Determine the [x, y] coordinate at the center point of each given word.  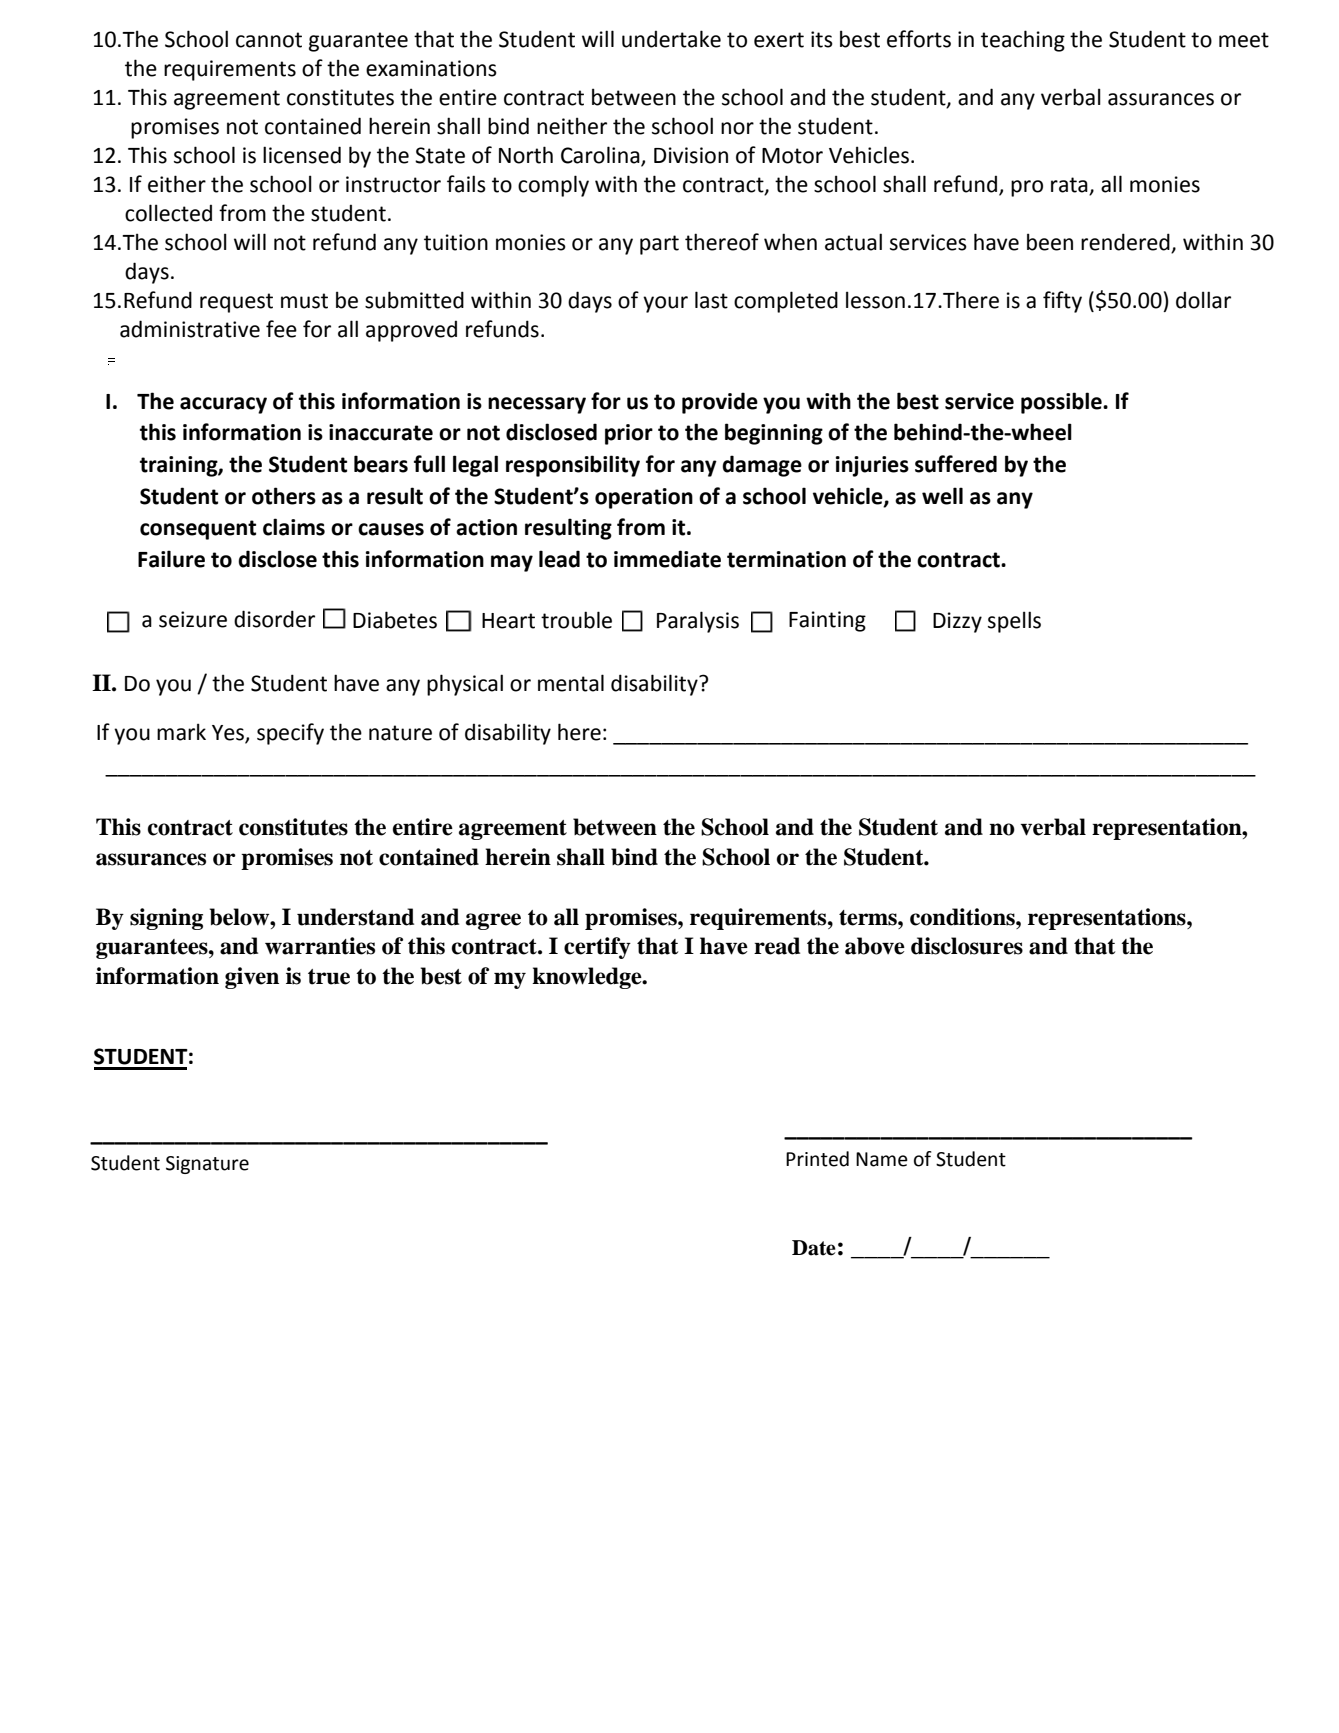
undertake [671, 39]
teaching [1023, 41]
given [252, 978]
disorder [274, 619]
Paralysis [698, 622]
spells [1014, 622]
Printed [817, 1159]
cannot [269, 40]
